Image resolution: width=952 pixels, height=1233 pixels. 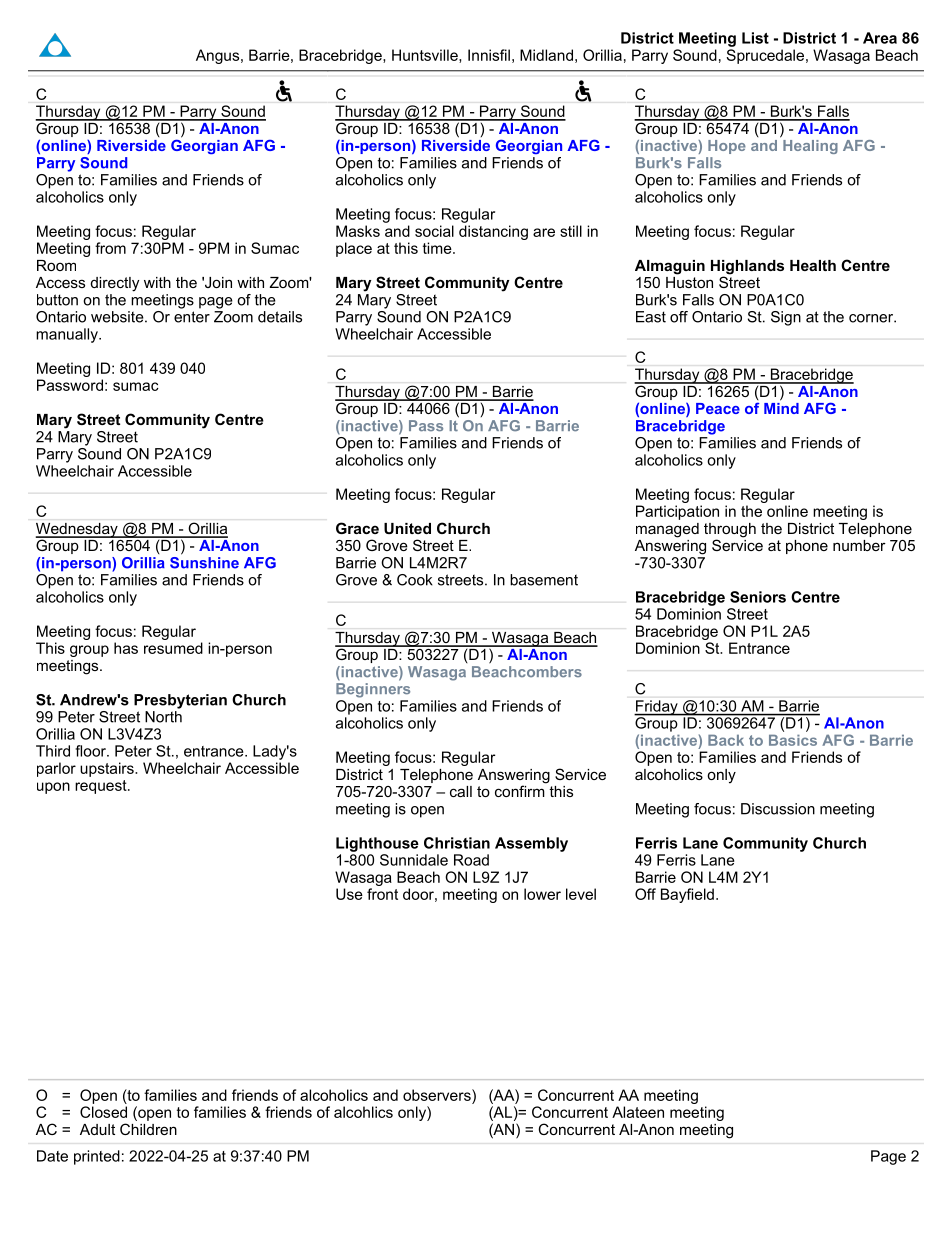 I want to click on Seniors, so click(x=758, y=597).
